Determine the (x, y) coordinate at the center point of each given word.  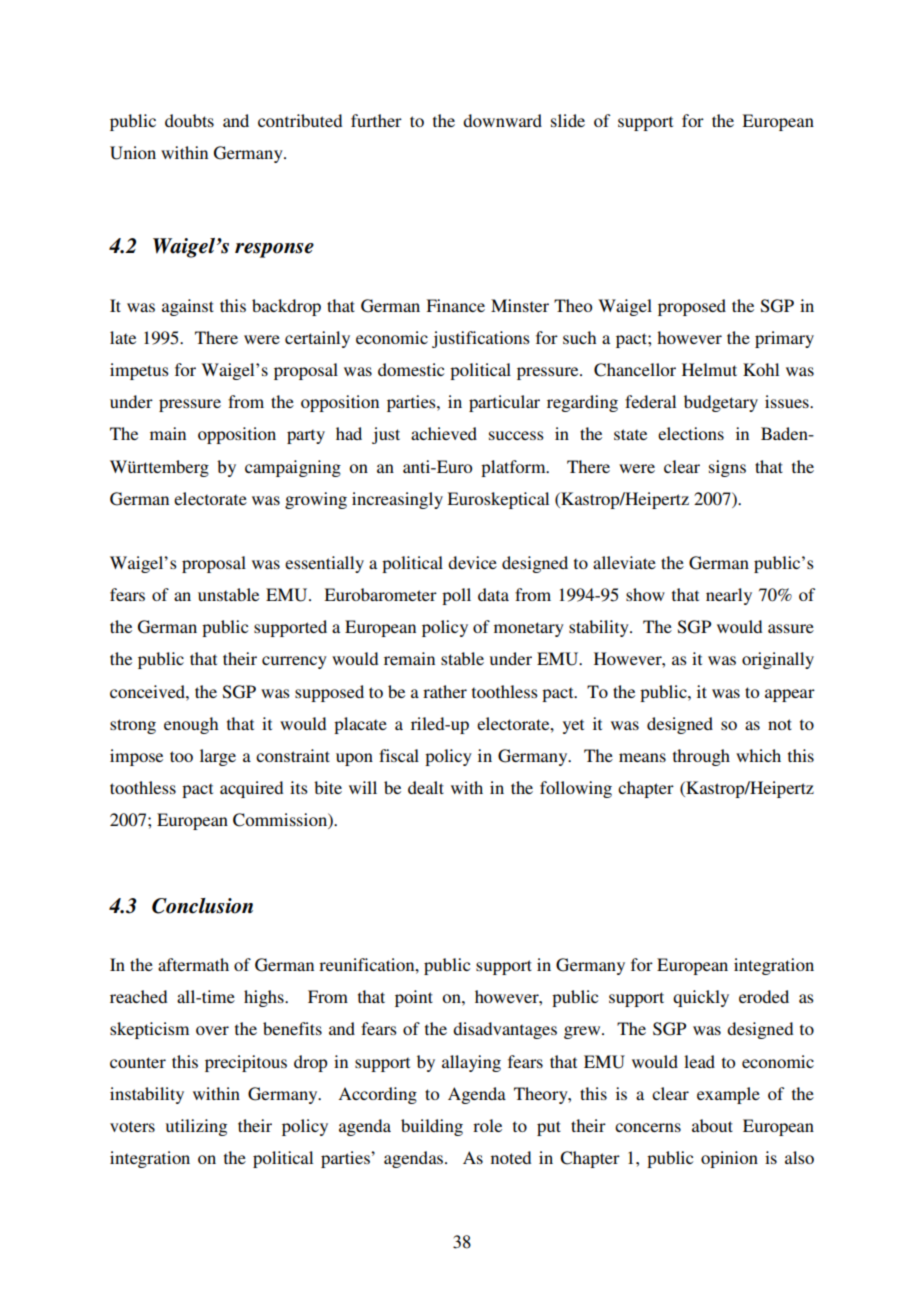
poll (456, 596)
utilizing (196, 1127)
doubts (189, 120)
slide (568, 120)
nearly (729, 596)
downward (502, 120)
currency (294, 662)
